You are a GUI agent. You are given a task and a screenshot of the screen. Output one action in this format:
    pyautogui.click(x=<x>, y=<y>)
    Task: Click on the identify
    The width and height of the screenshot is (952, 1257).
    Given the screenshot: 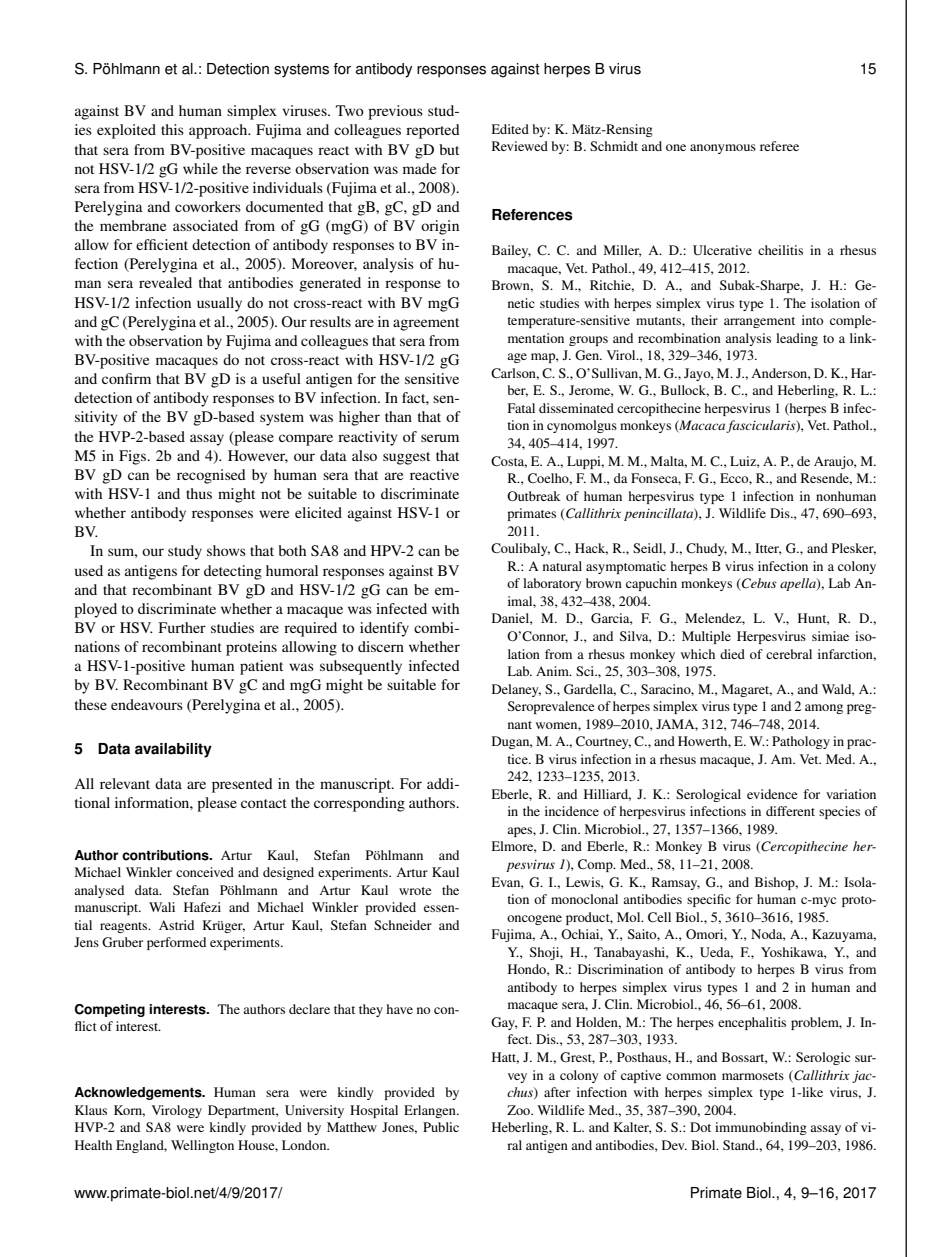 What is the action you would take?
    pyautogui.click(x=384, y=629)
